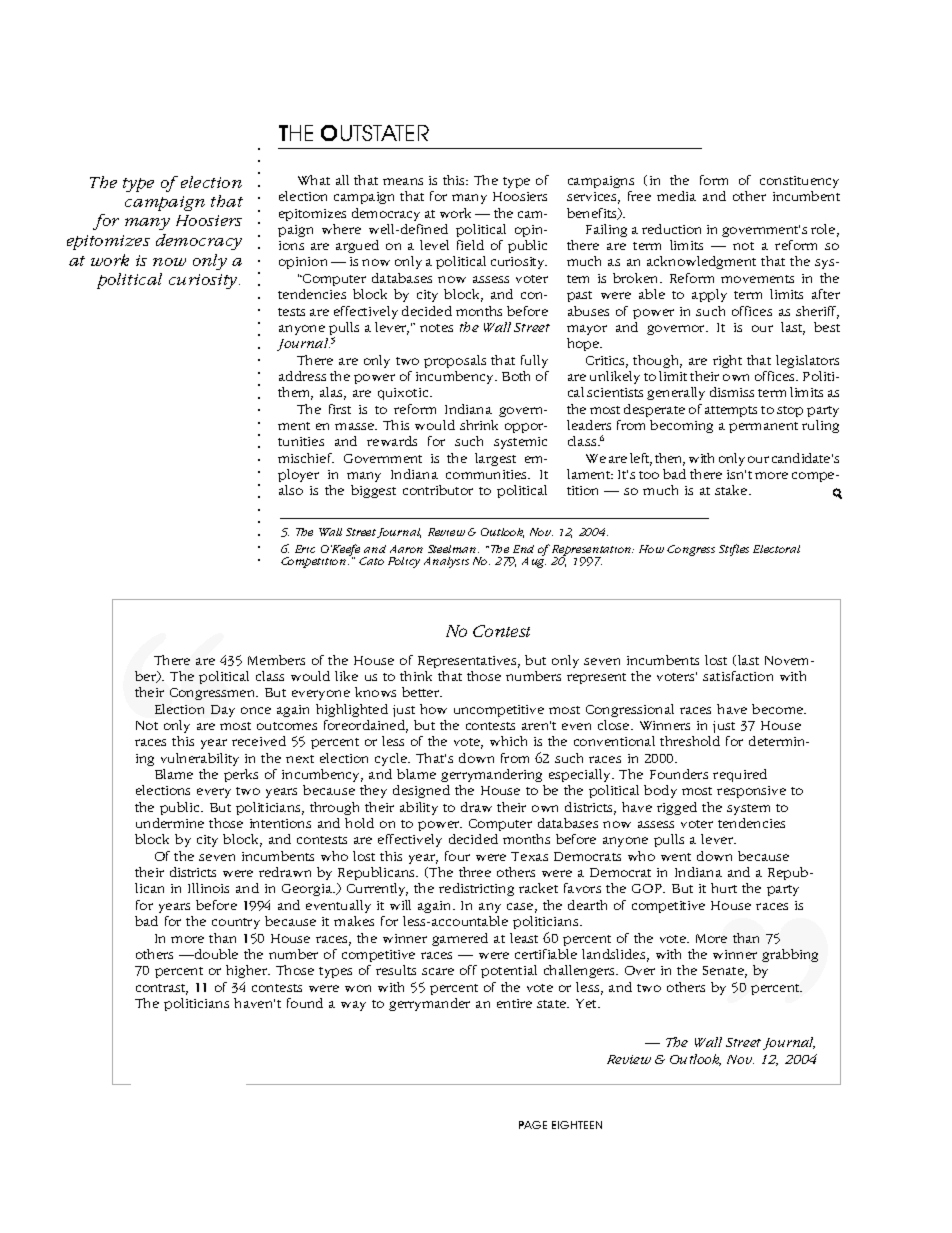  Describe the element at coordinates (738, 676) in the screenshot. I see `satisfaction` at that location.
